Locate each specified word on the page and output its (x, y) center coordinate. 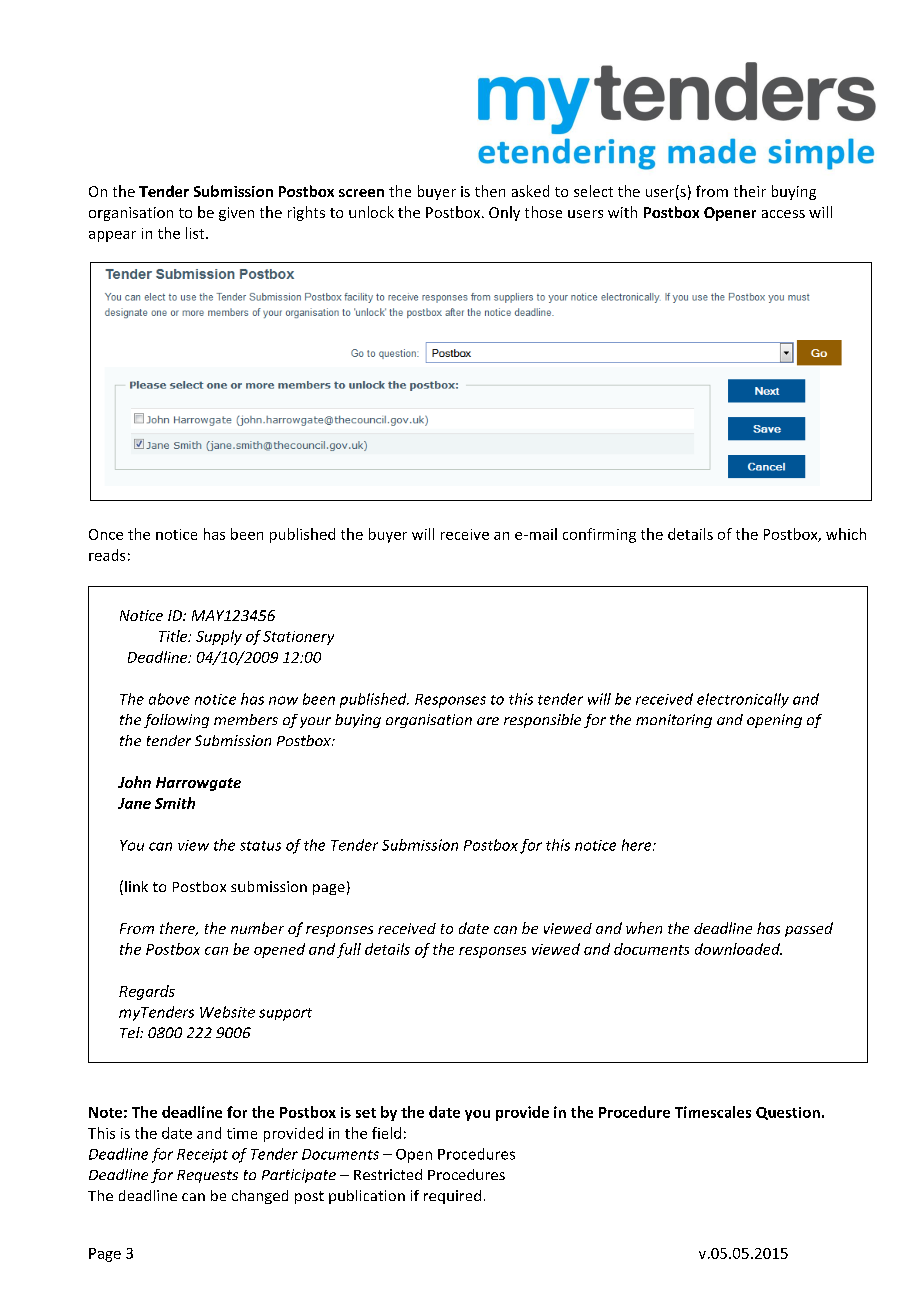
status (260, 846)
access (783, 214)
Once (106, 534)
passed (809, 929)
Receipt (202, 1156)
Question (788, 1113)
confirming (599, 535)
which (846, 534)
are (488, 721)
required (452, 1197)
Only (504, 213)
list (196, 233)
